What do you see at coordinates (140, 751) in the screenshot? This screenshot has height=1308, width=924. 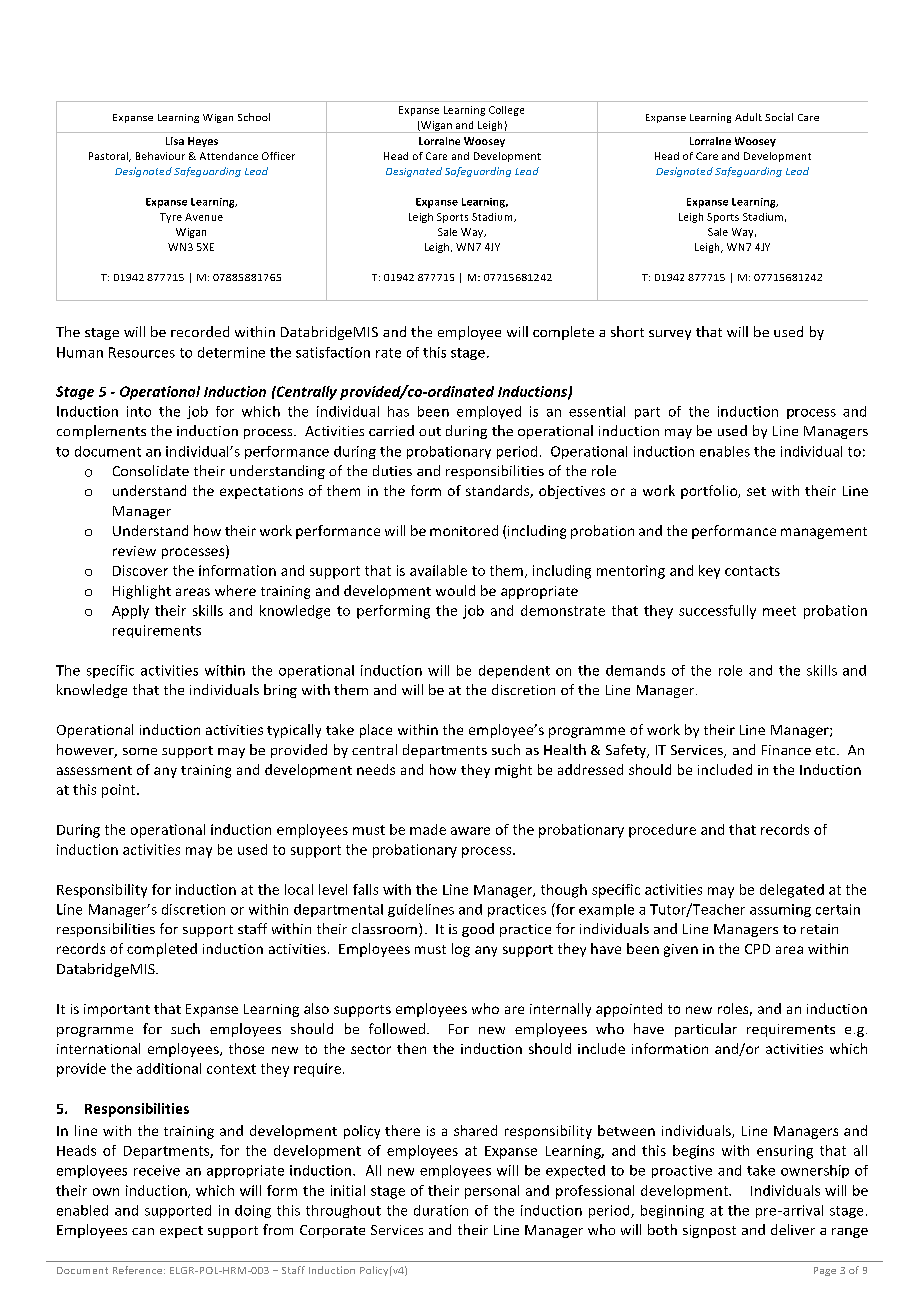 I see `some` at bounding box center [140, 751].
